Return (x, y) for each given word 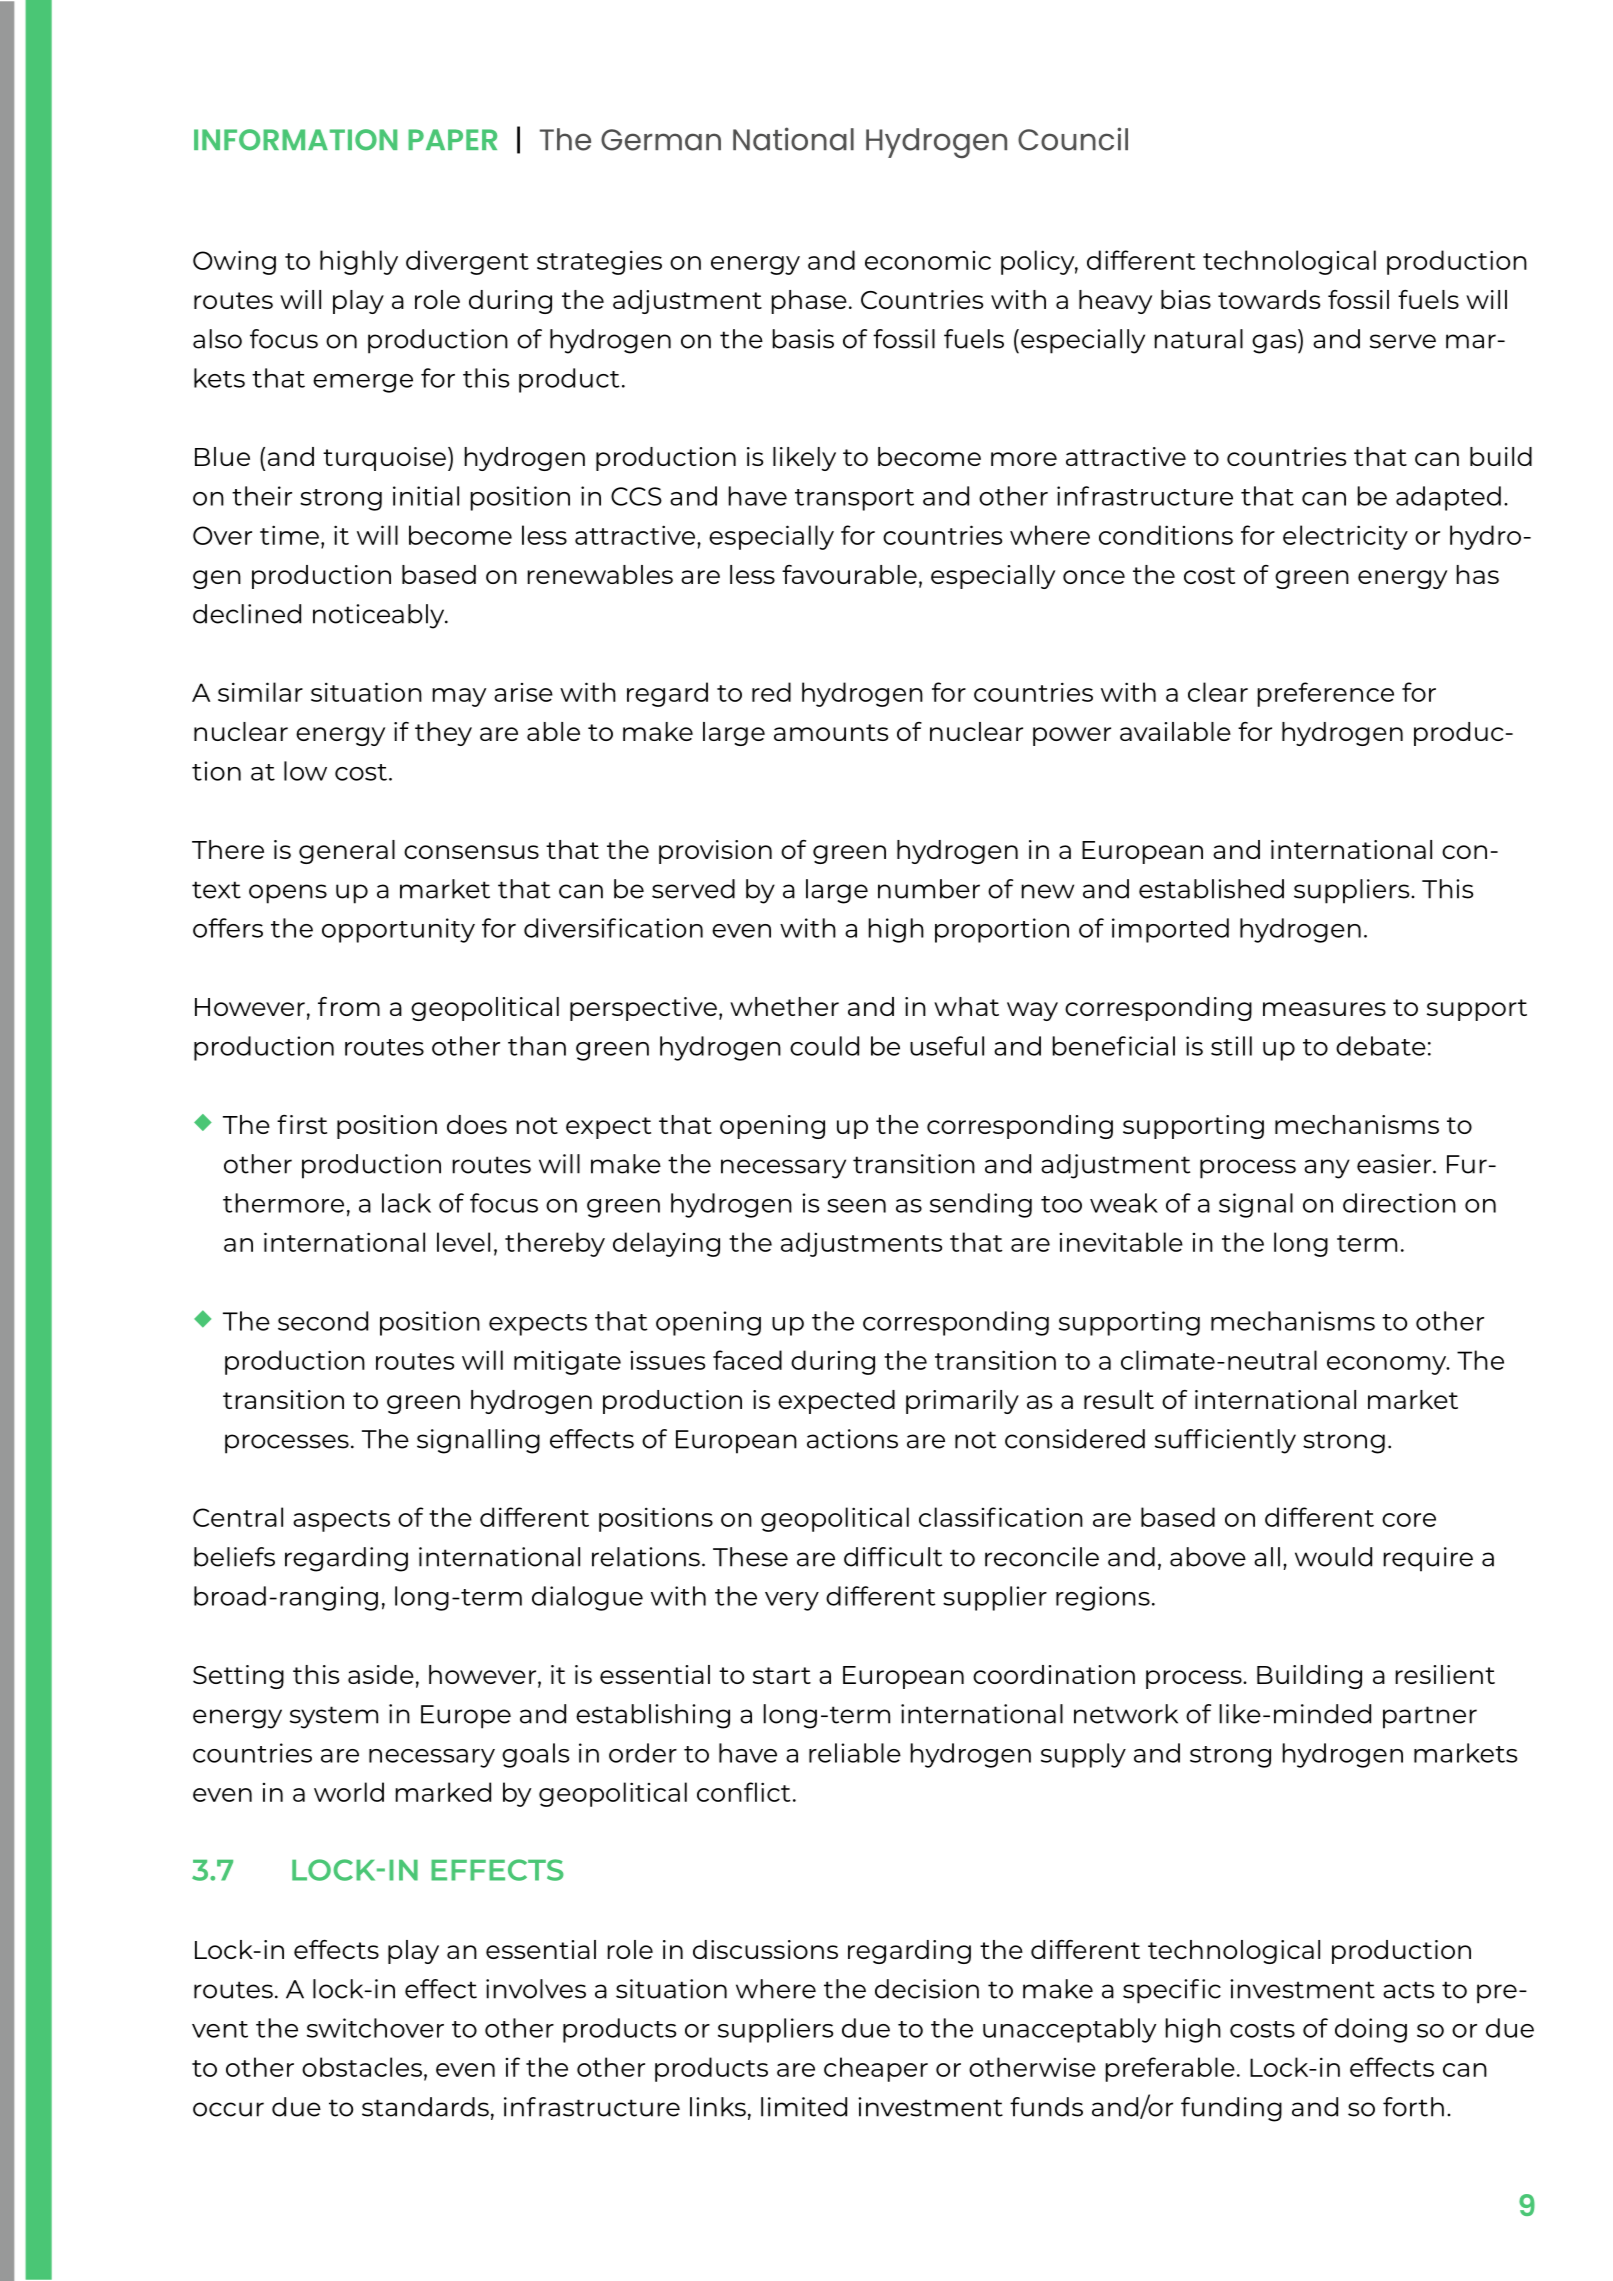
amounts (831, 732)
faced (747, 1360)
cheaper (876, 2069)
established (1211, 889)
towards (1269, 299)
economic (928, 260)
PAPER (452, 139)
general (347, 852)
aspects (341, 1521)
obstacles (362, 2067)
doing (1371, 2030)
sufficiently (1225, 1441)
